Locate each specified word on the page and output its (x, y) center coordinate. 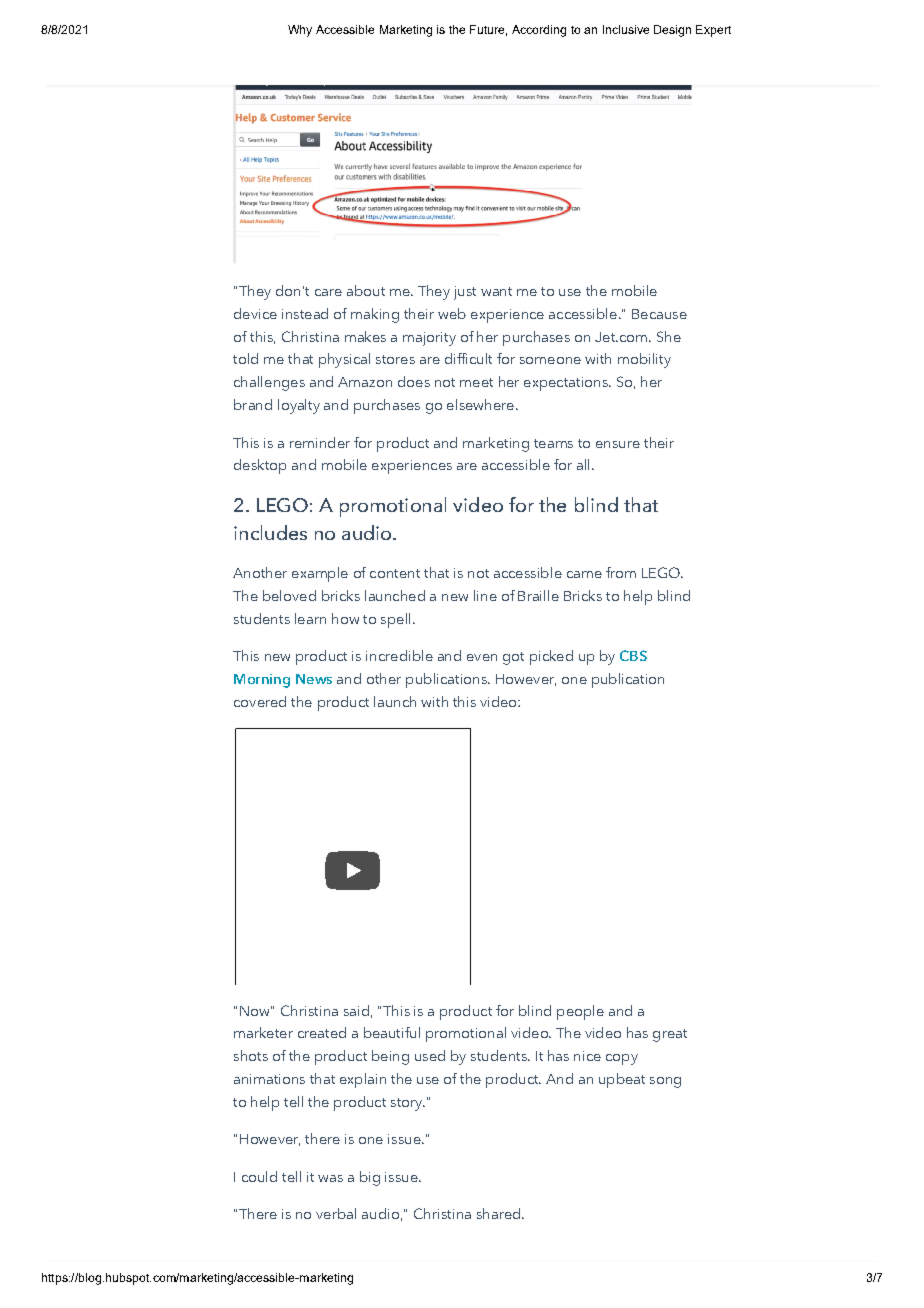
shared (500, 1213)
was (330, 1178)
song (665, 1082)
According (539, 31)
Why (300, 31)
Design (672, 31)
